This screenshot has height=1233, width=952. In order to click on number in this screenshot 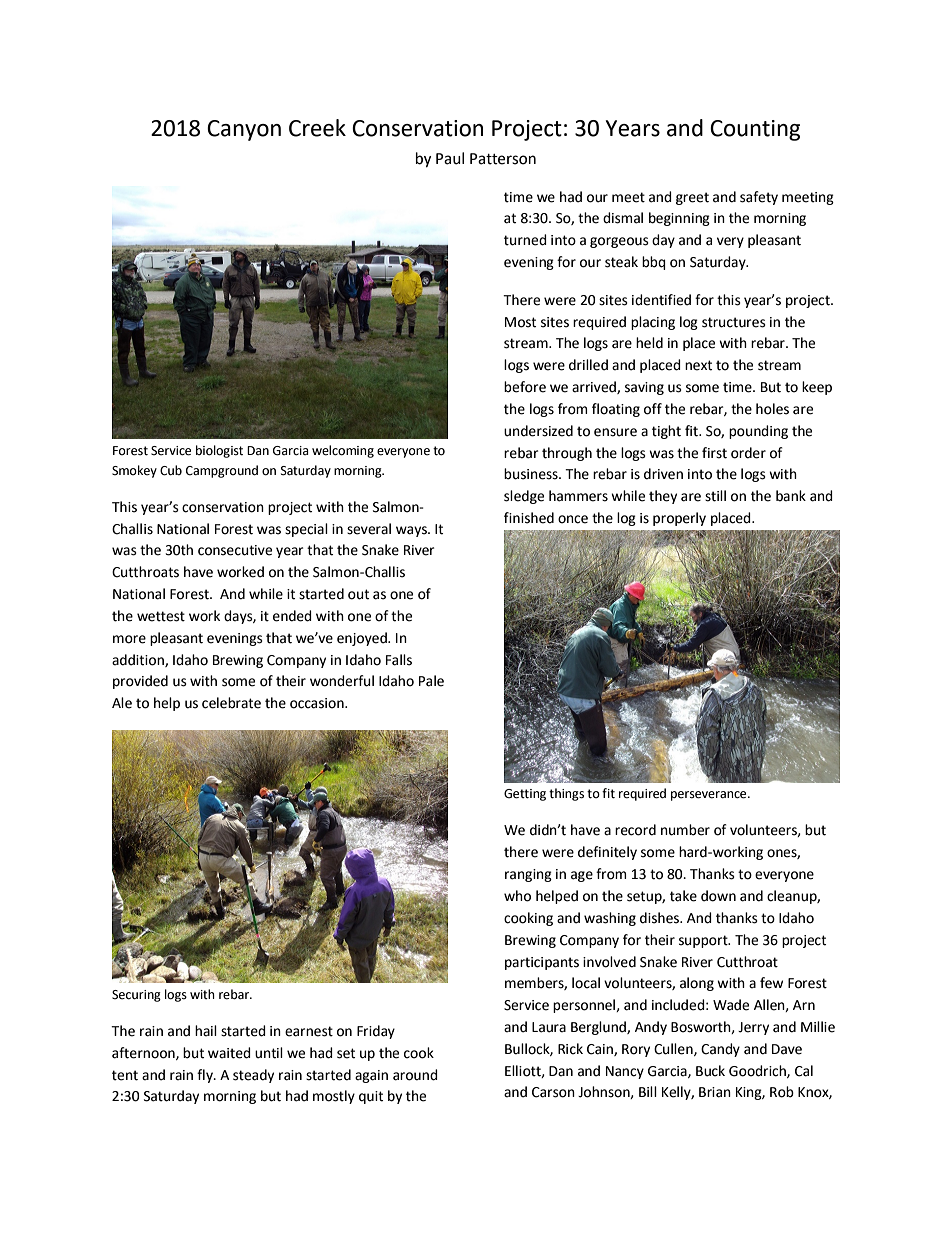, I will do `click(685, 830)`.
